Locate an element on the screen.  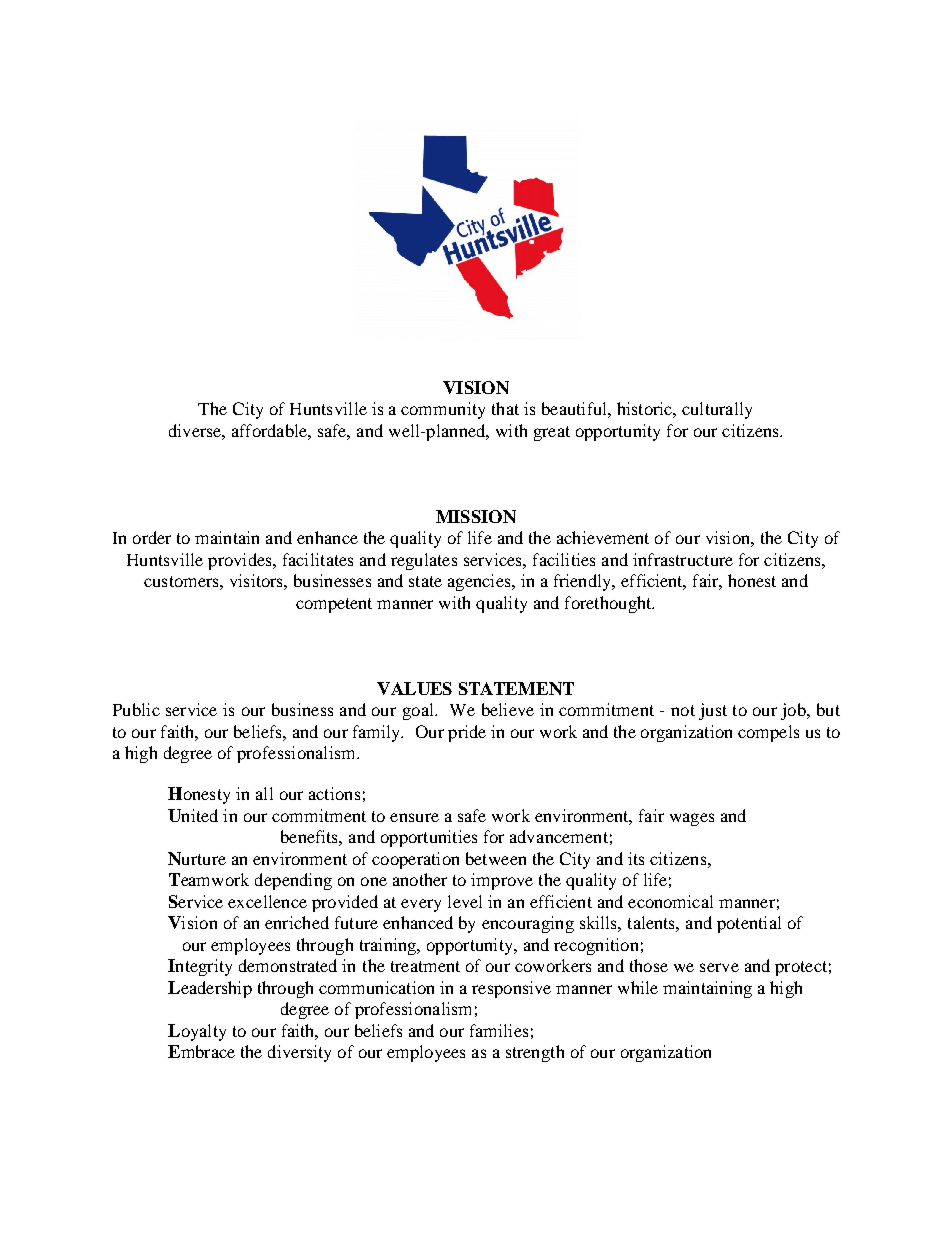
wages is located at coordinates (692, 819).
